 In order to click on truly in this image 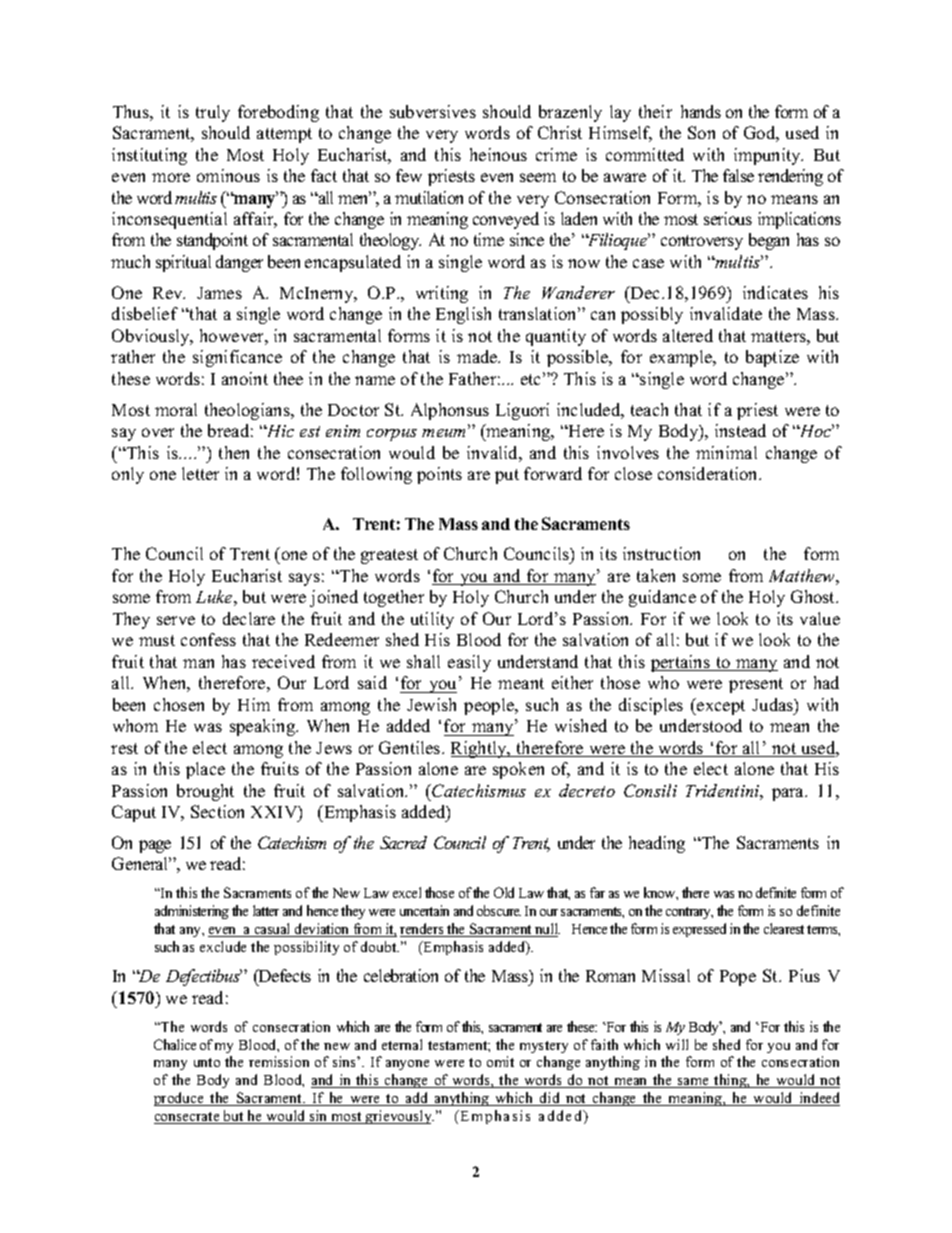, I will do `click(213, 113)`.
